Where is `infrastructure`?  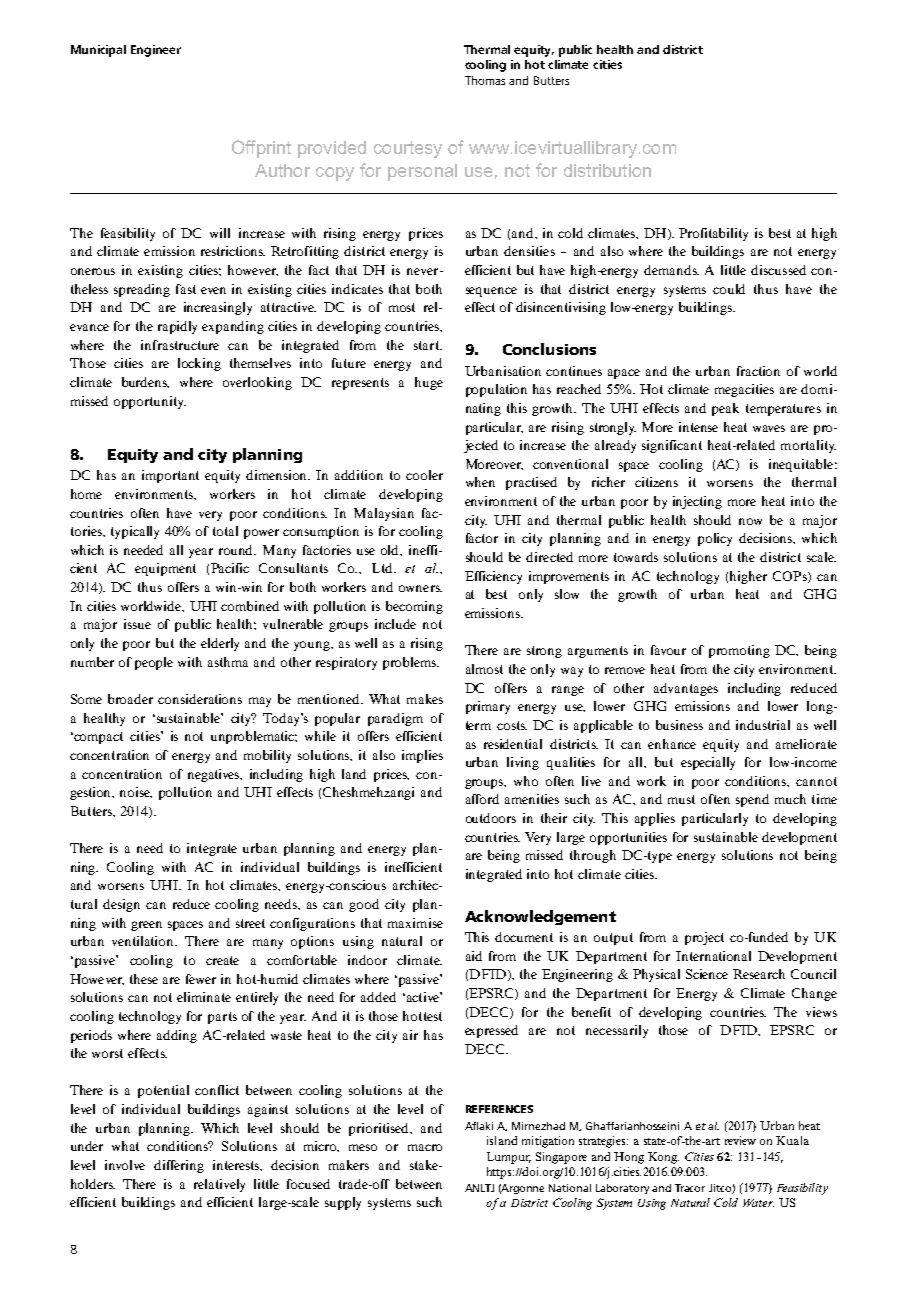
infrastructure is located at coordinates (180, 345).
